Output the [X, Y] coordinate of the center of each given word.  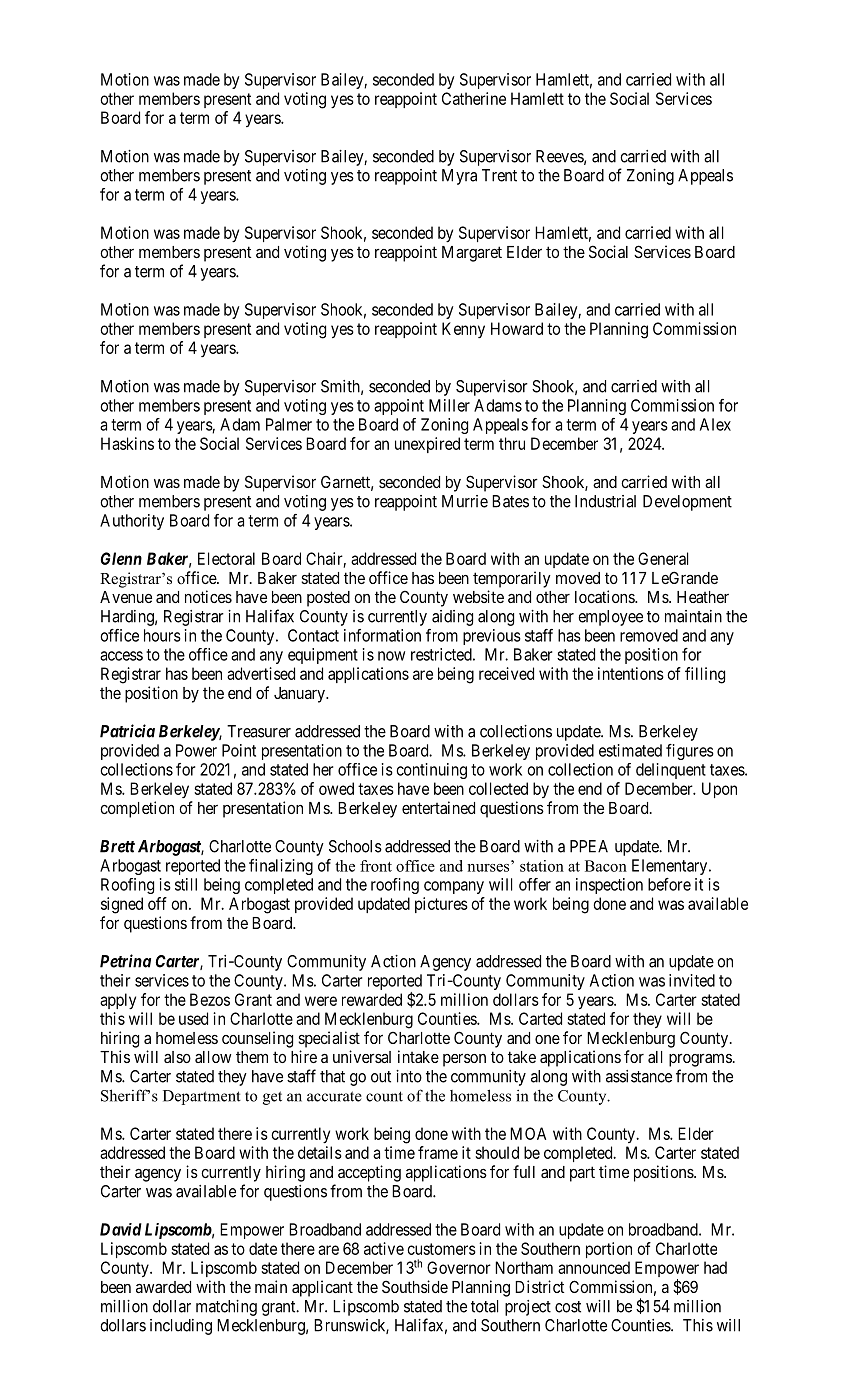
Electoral [226, 558]
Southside [415, 1286]
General [663, 558]
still [186, 884]
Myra [459, 177]
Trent [499, 175]
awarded [163, 1287]
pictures [441, 905]
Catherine [474, 98]
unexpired [427, 445]
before [669, 884]
